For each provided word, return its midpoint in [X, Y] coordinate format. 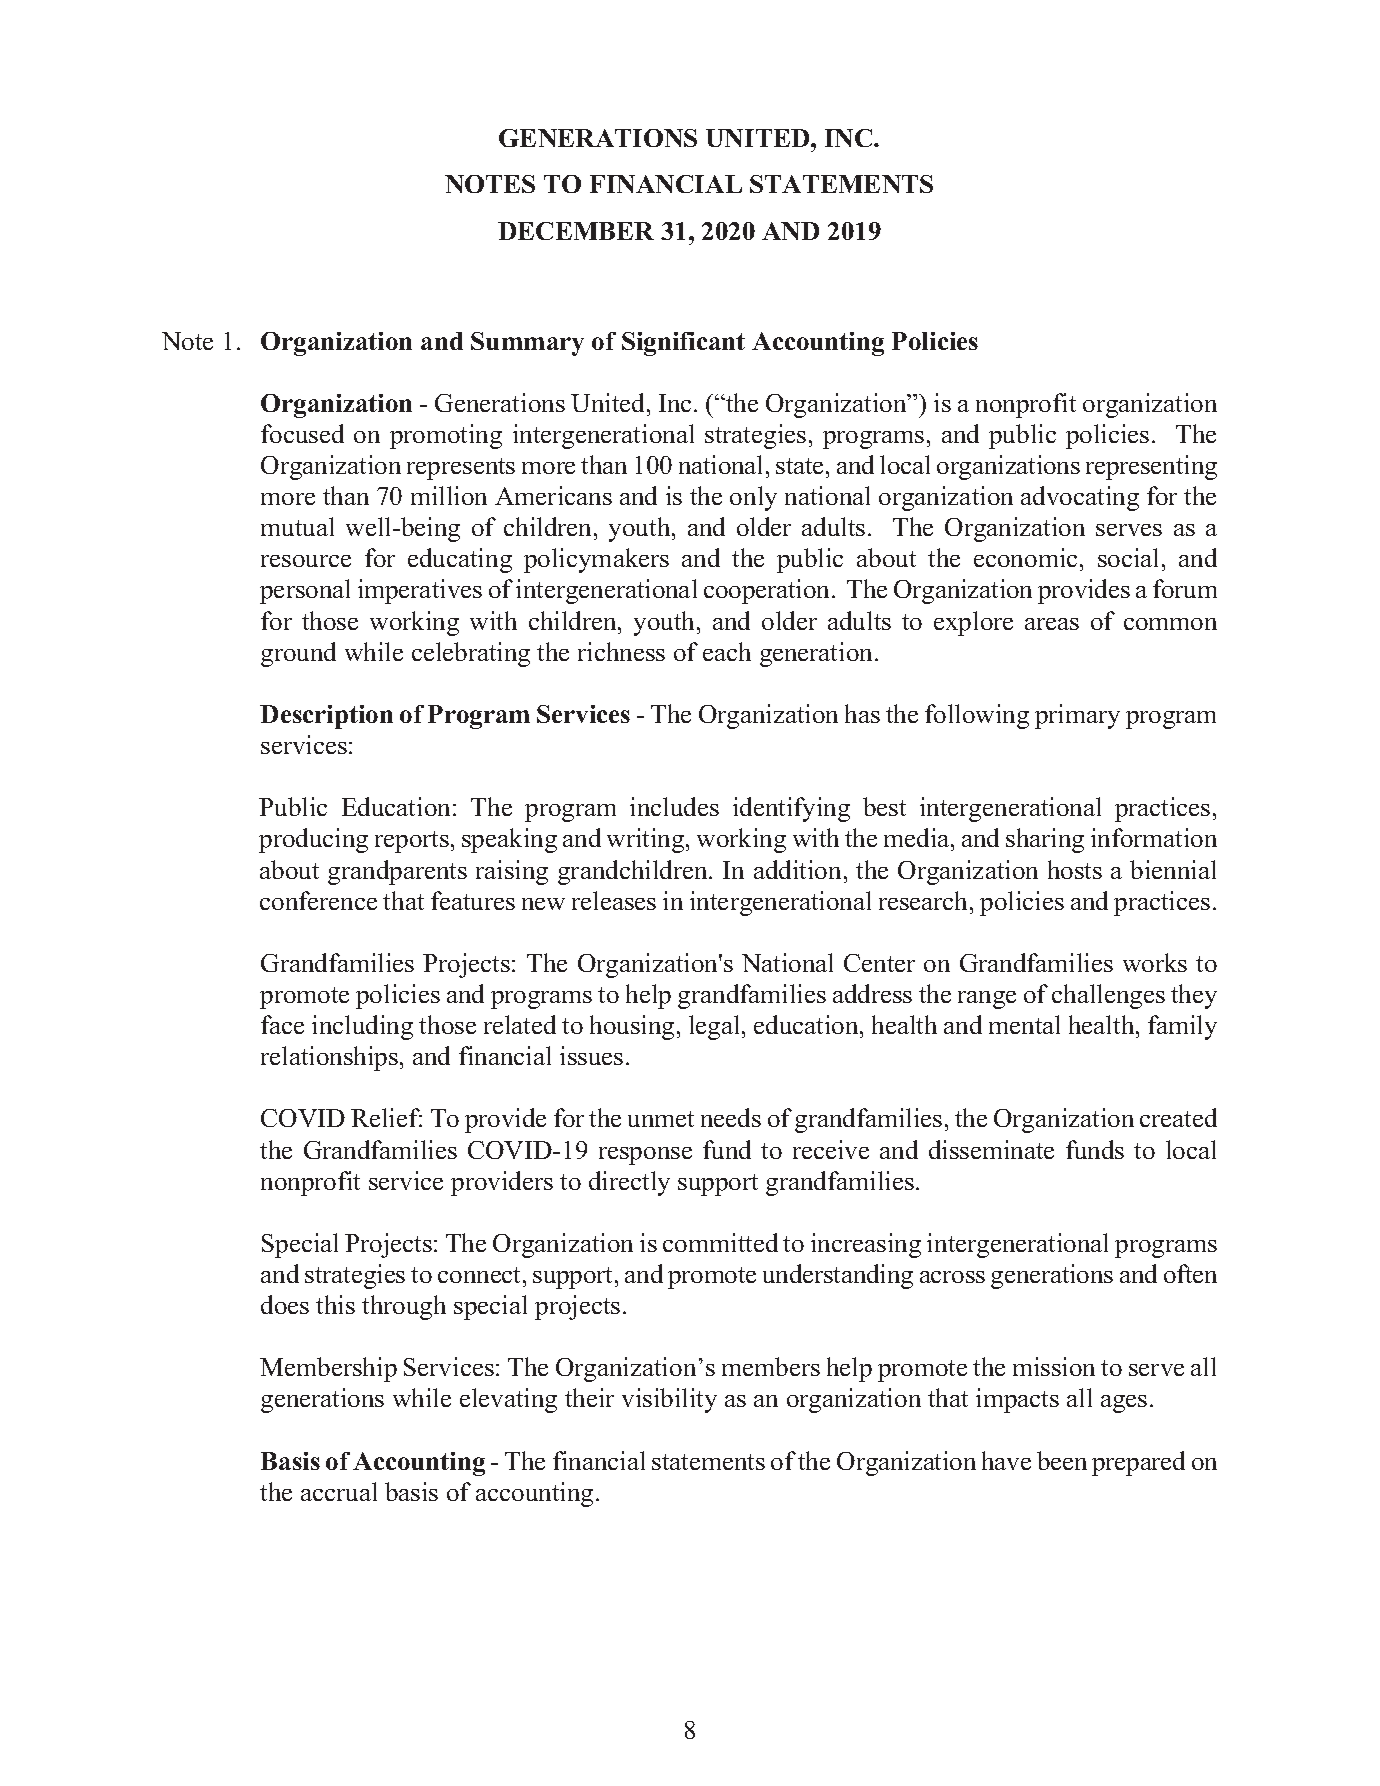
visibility [669, 1400]
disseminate [991, 1149]
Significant [683, 344]
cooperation [768, 591]
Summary [527, 344]
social [1128, 557]
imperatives [420, 591]
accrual [339, 1491]
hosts [1075, 869]
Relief [386, 1117]
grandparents [397, 872]
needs [731, 1117]
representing [1151, 467]
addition [797, 869]
